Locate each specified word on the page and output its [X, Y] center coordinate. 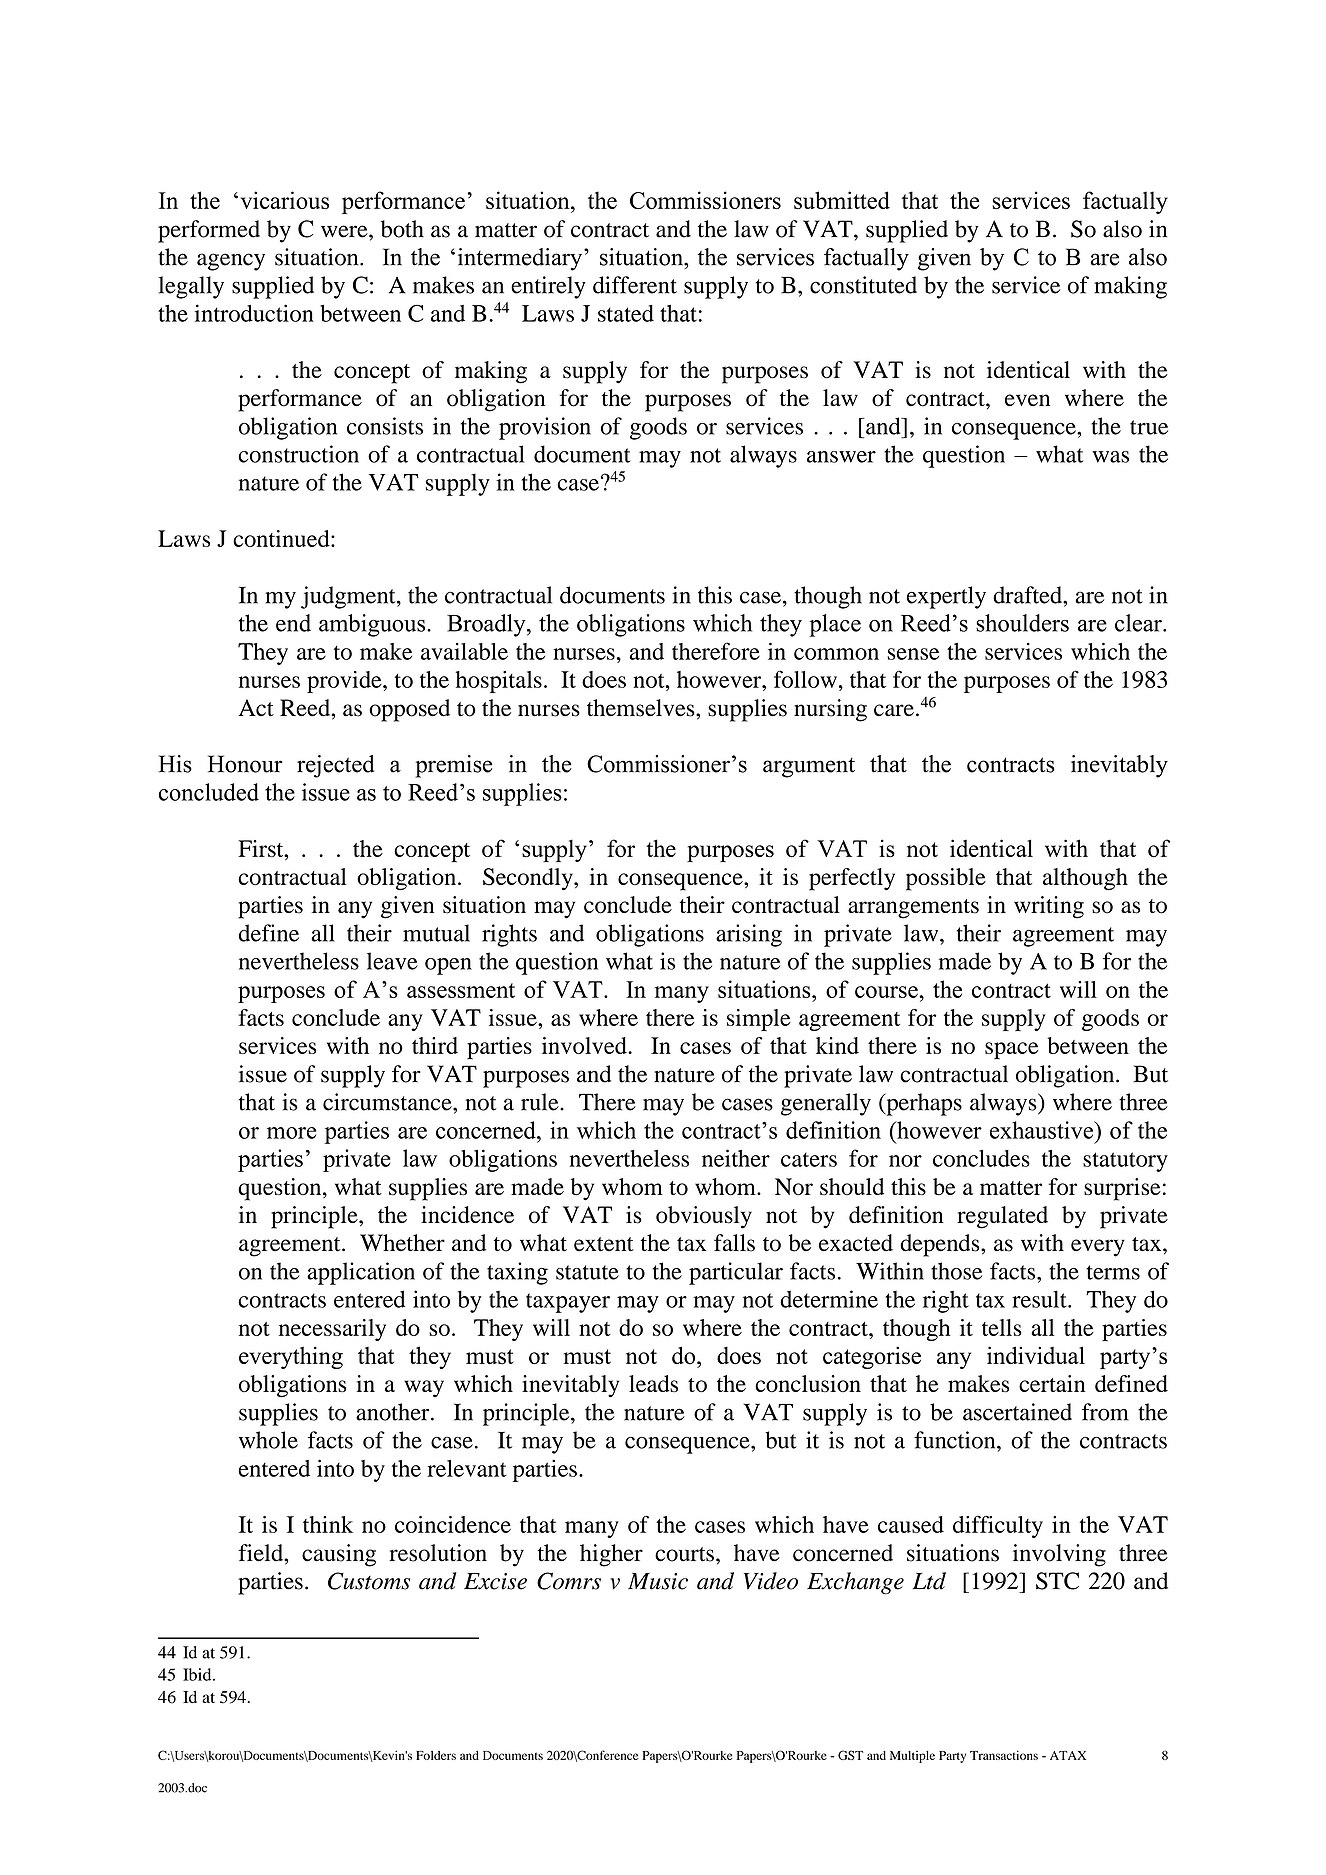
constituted [863, 285]
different [635, 285]
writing [1049, 907]
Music [658, 1581]
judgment [349, 597]
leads [653, 1384]
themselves [642, 708]
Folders [436, 1755]
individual [1036, 1355]
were [345, 231]
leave [392, 961]
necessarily [332, 1330]
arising [749, 935]
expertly [946, 597]
